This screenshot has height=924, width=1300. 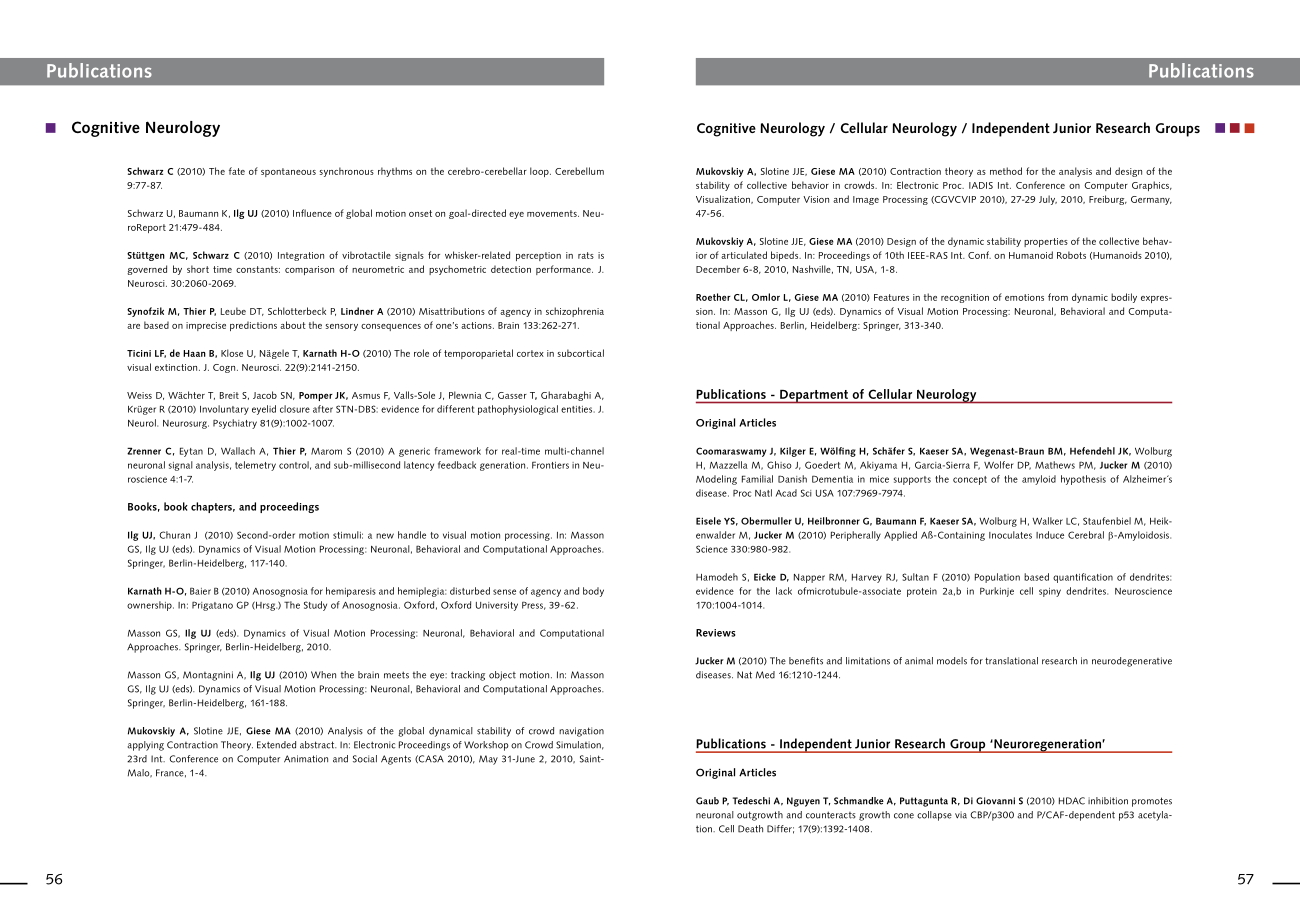 I want to click on Study, so click(x=315, y=606).
